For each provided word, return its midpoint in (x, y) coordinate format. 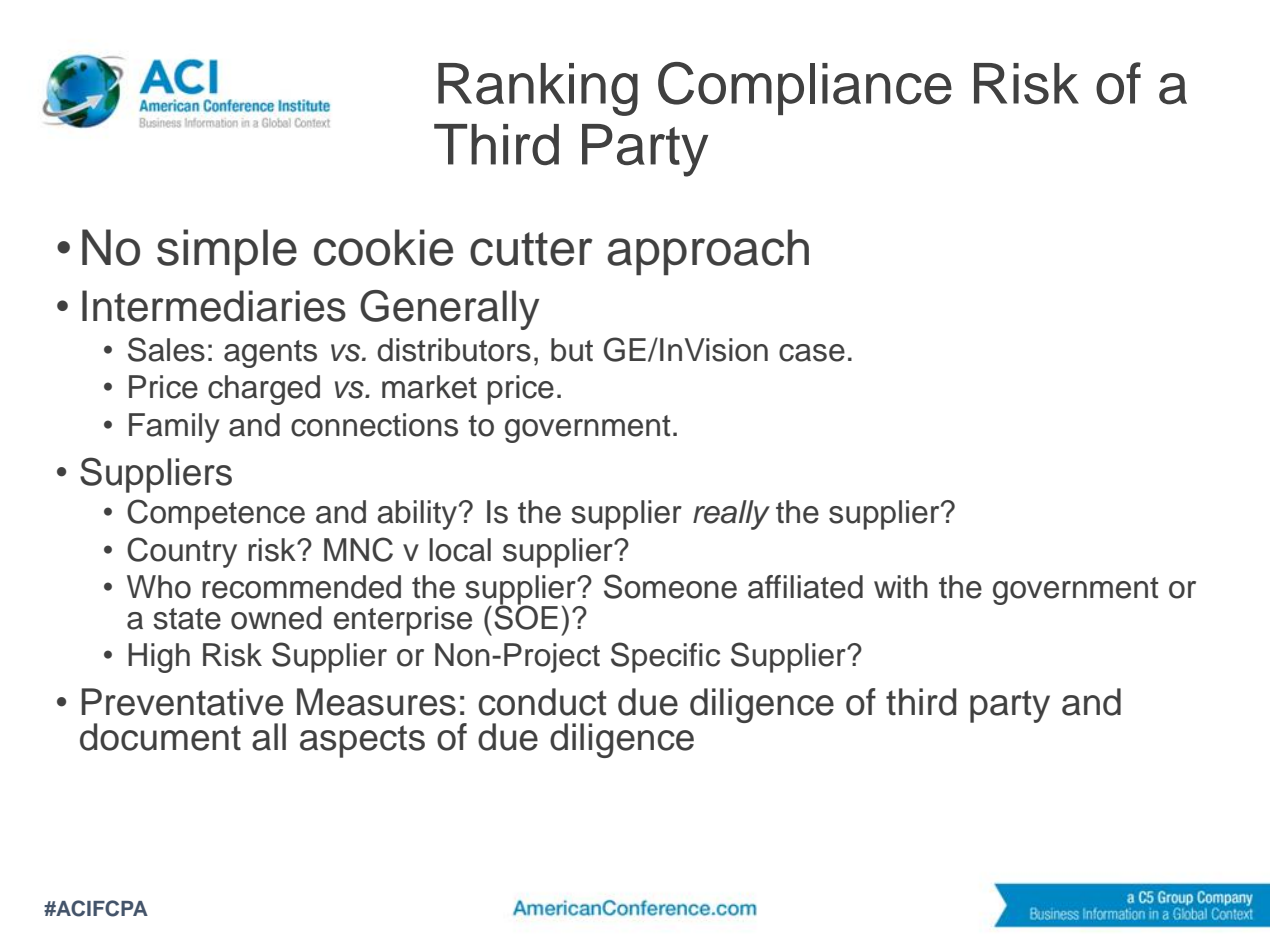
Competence (216, 514)
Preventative (182, 702)
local (460, 550)
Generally (449, 310)
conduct (542, 702)
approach (708, 252)
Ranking (538, 89)
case (812, 353)
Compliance (805, 88)
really (731, 515)
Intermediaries (214, 306)
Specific (665, 657)
